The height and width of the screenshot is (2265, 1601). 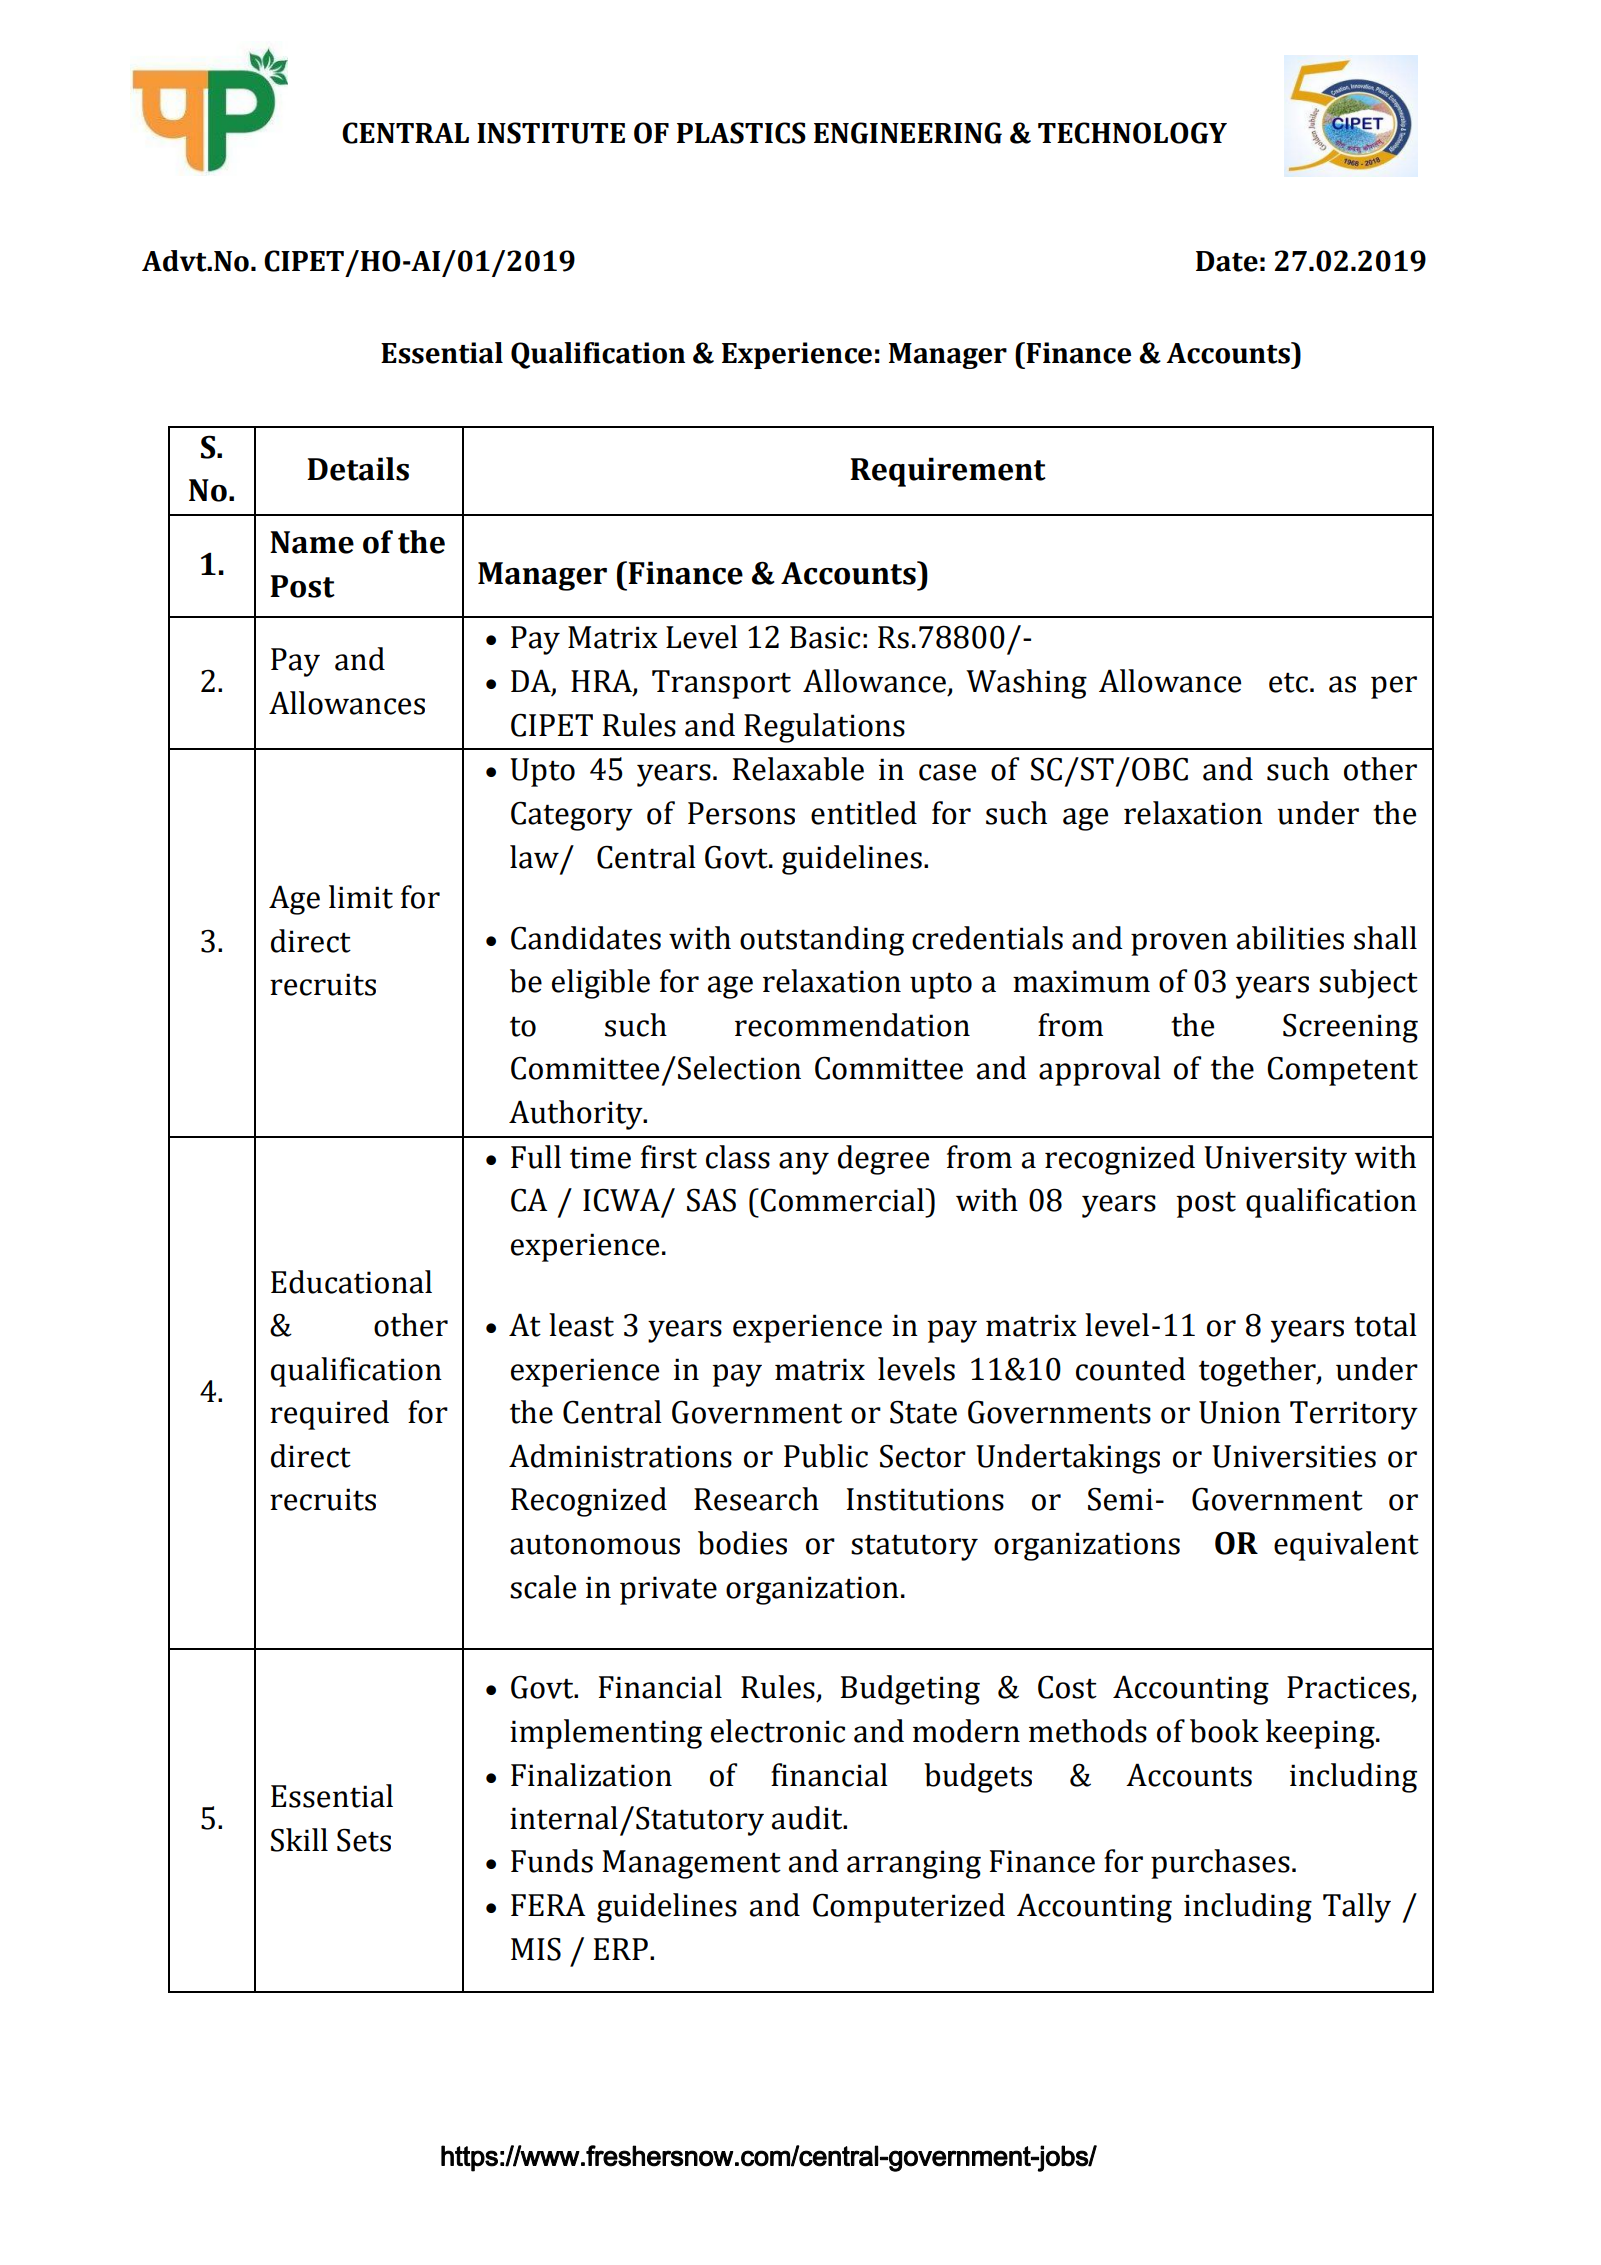 I want to click on TECHNOLOGY, so click(x=1132, y=133).
